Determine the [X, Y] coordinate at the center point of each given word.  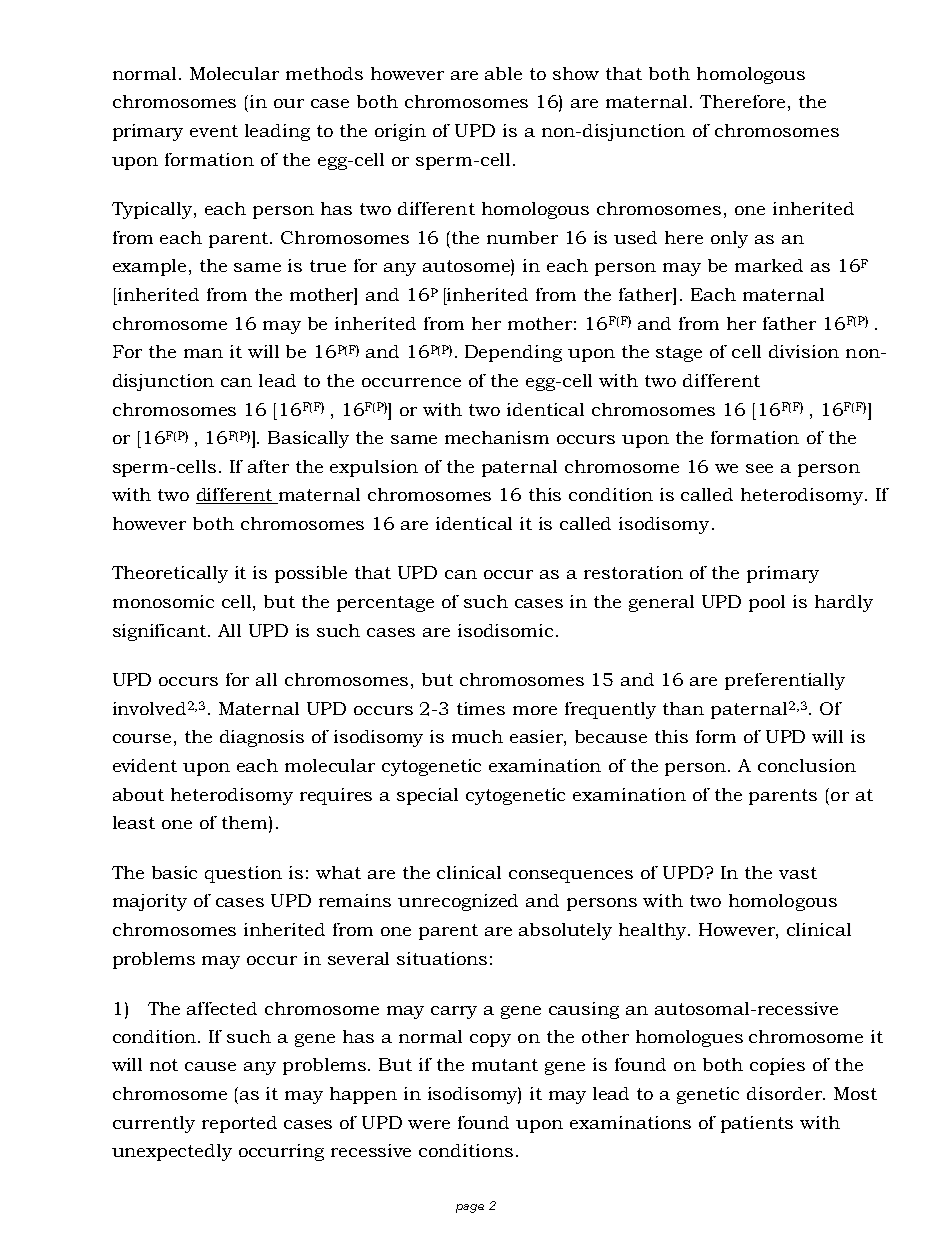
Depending [513, 353]
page [470, 1208]
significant [161, 632]
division [804, 351]
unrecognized [458, 902]
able [503, 73]
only [729, 239]
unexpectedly [172, 1152]
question [243, 874]
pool [767, 603]
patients [757, 1124]
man [203, 353]
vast [798, 873]
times [481, 708]
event [214, 131]
